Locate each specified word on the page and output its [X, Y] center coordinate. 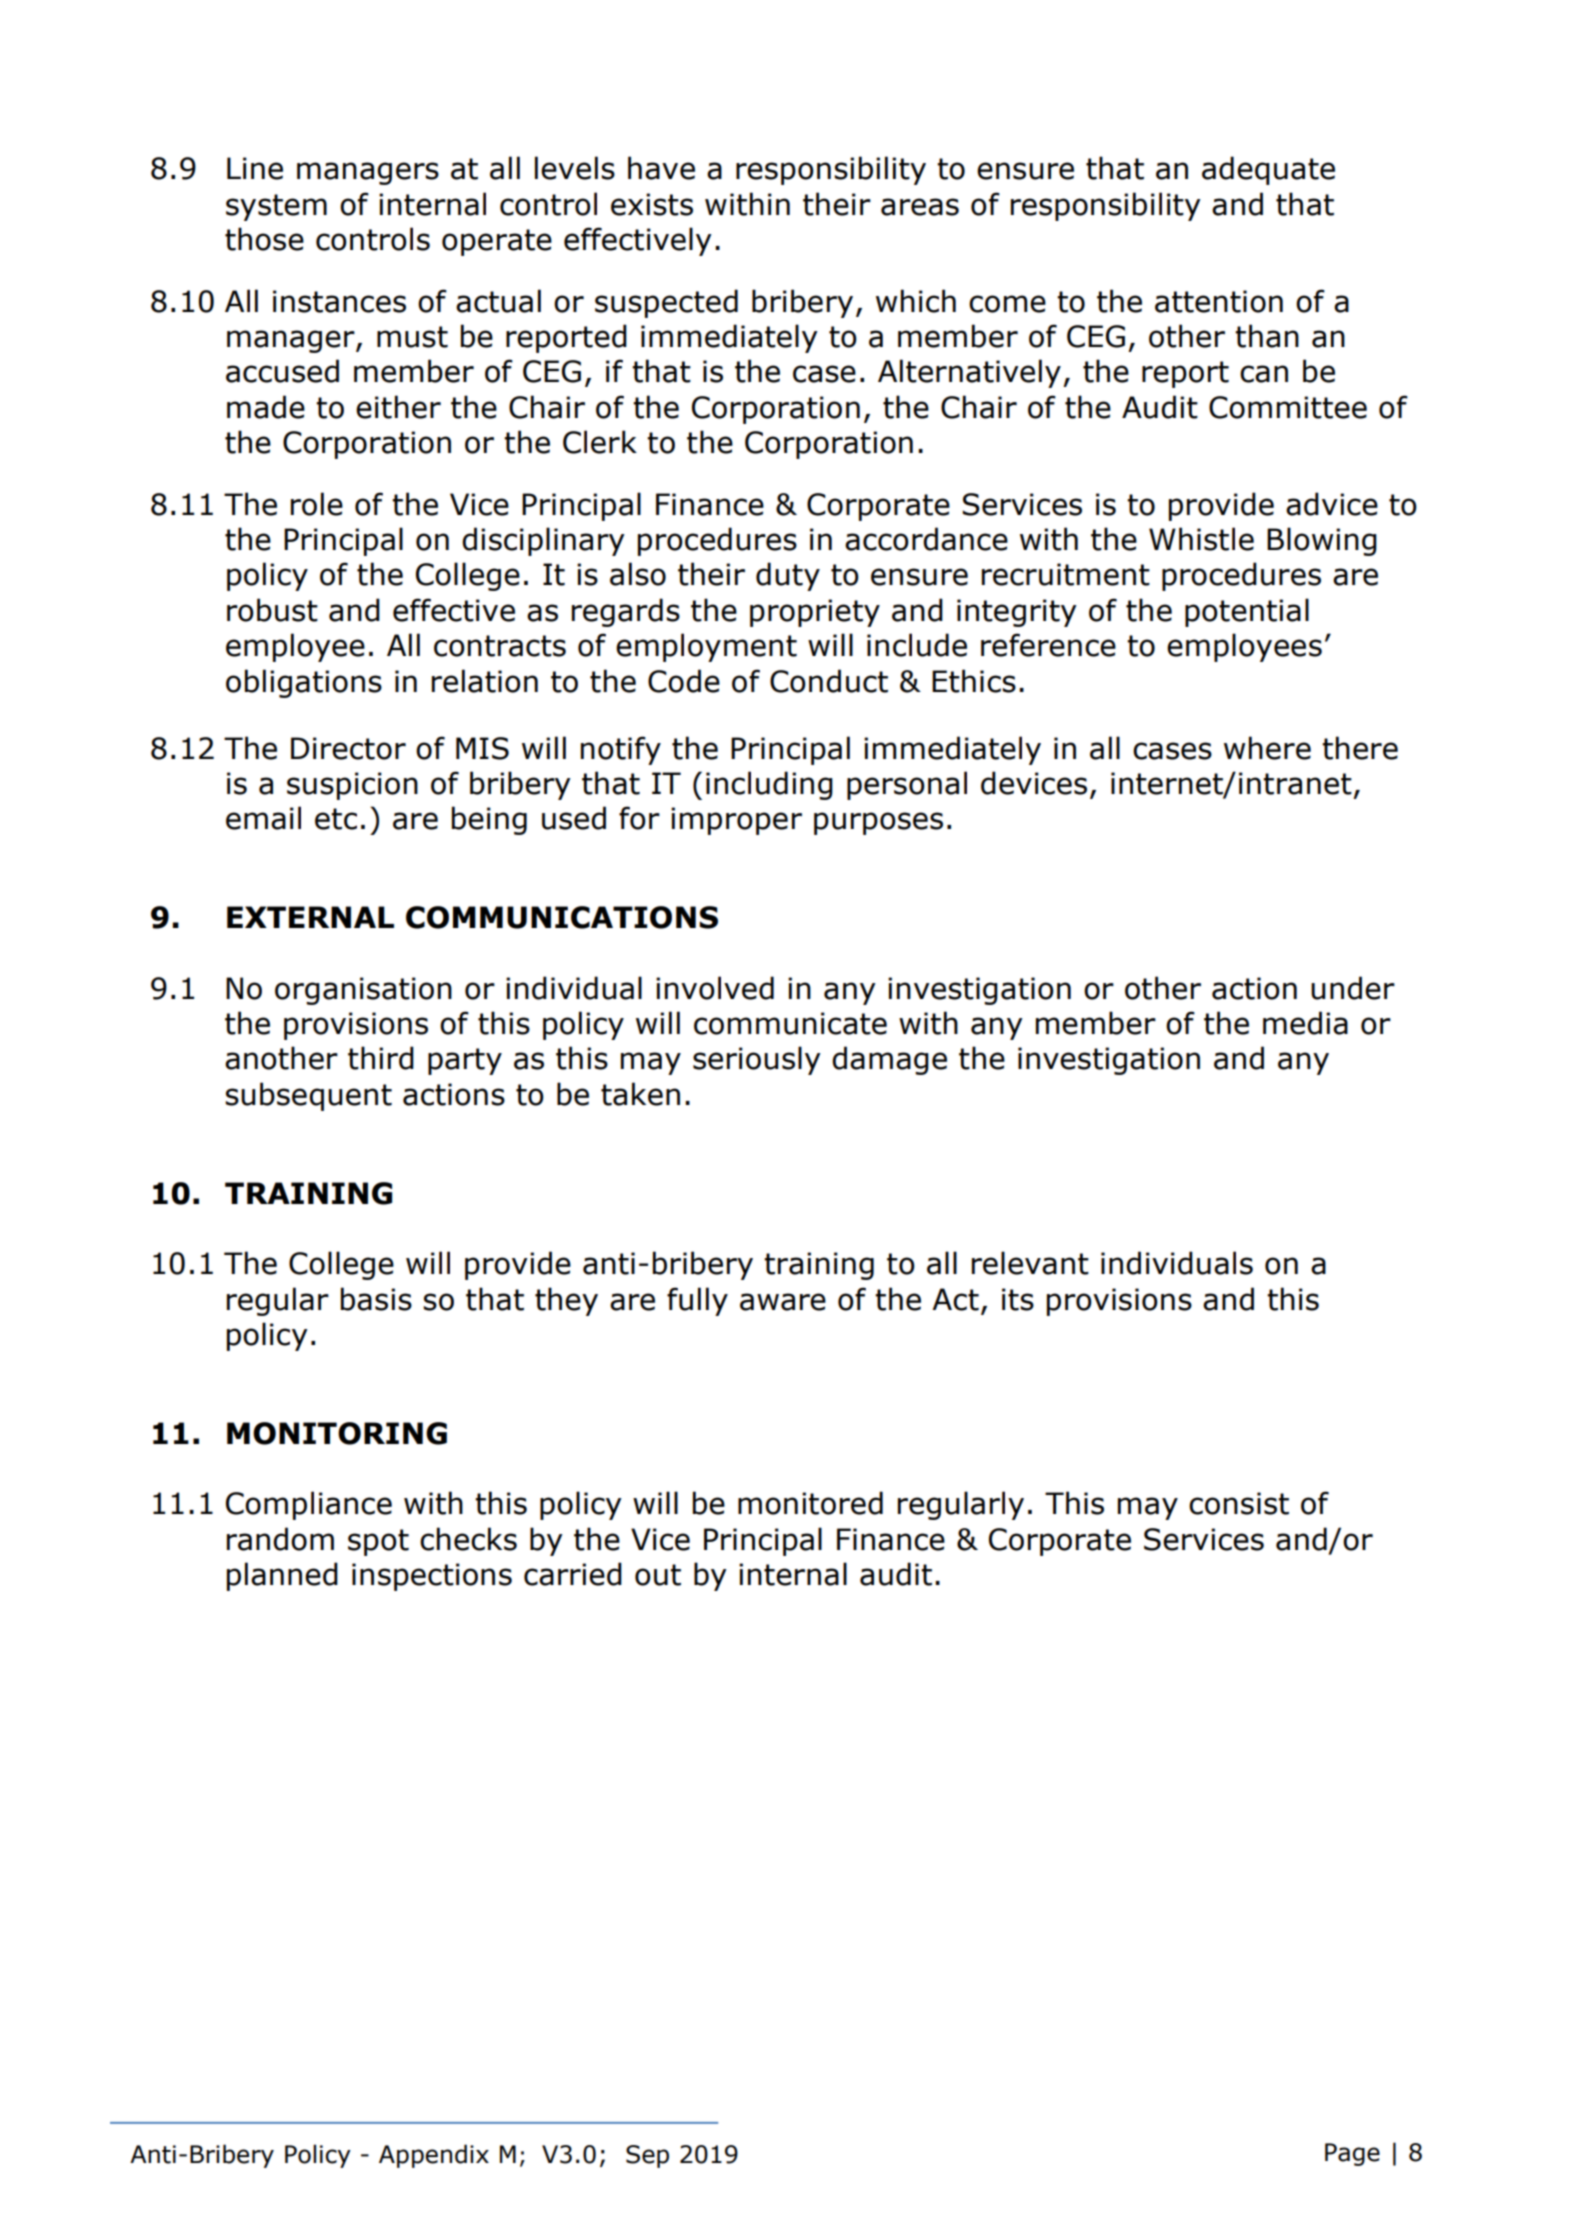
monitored [810, 1503]
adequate [1268, 170]
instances [339, 301]
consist [1239, 1503]
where [1267, 748]
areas [920, 207]
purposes [878, 823]
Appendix [434, 2156]
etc [336, 819]
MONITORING [337, 1433]
